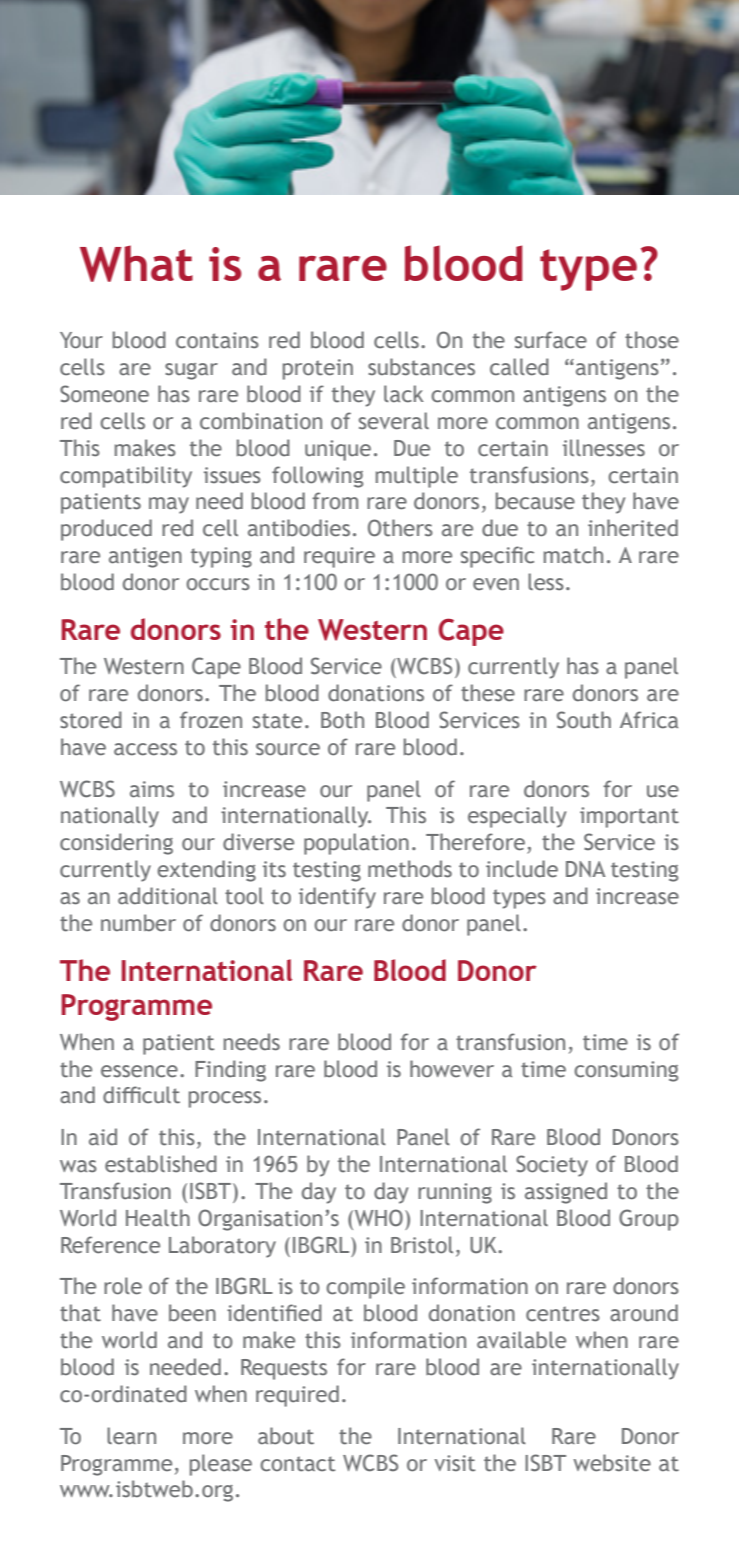 This screenshot has height=1568, width=739. Describe the element at coordinates (297, 1464) in the screenshot. I see `contact` at that location.
